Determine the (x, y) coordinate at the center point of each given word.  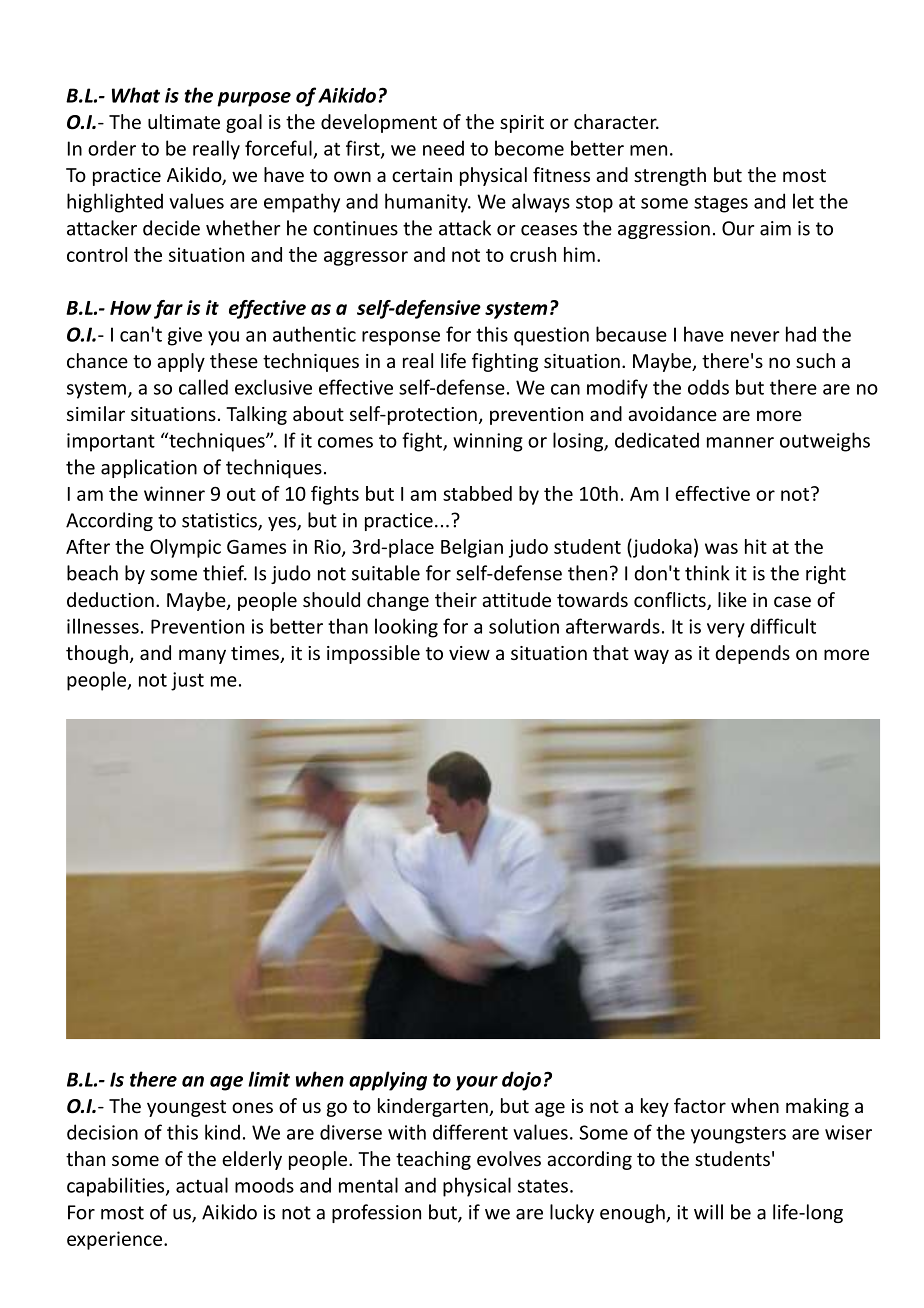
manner (740, 442)
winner (174, 493)
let (803, 201)
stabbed (477, 493)
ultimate (184, 121)
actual (202, 1185)
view (469, 653)
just (187, 681)
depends (752, 654)
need (443, 148)
